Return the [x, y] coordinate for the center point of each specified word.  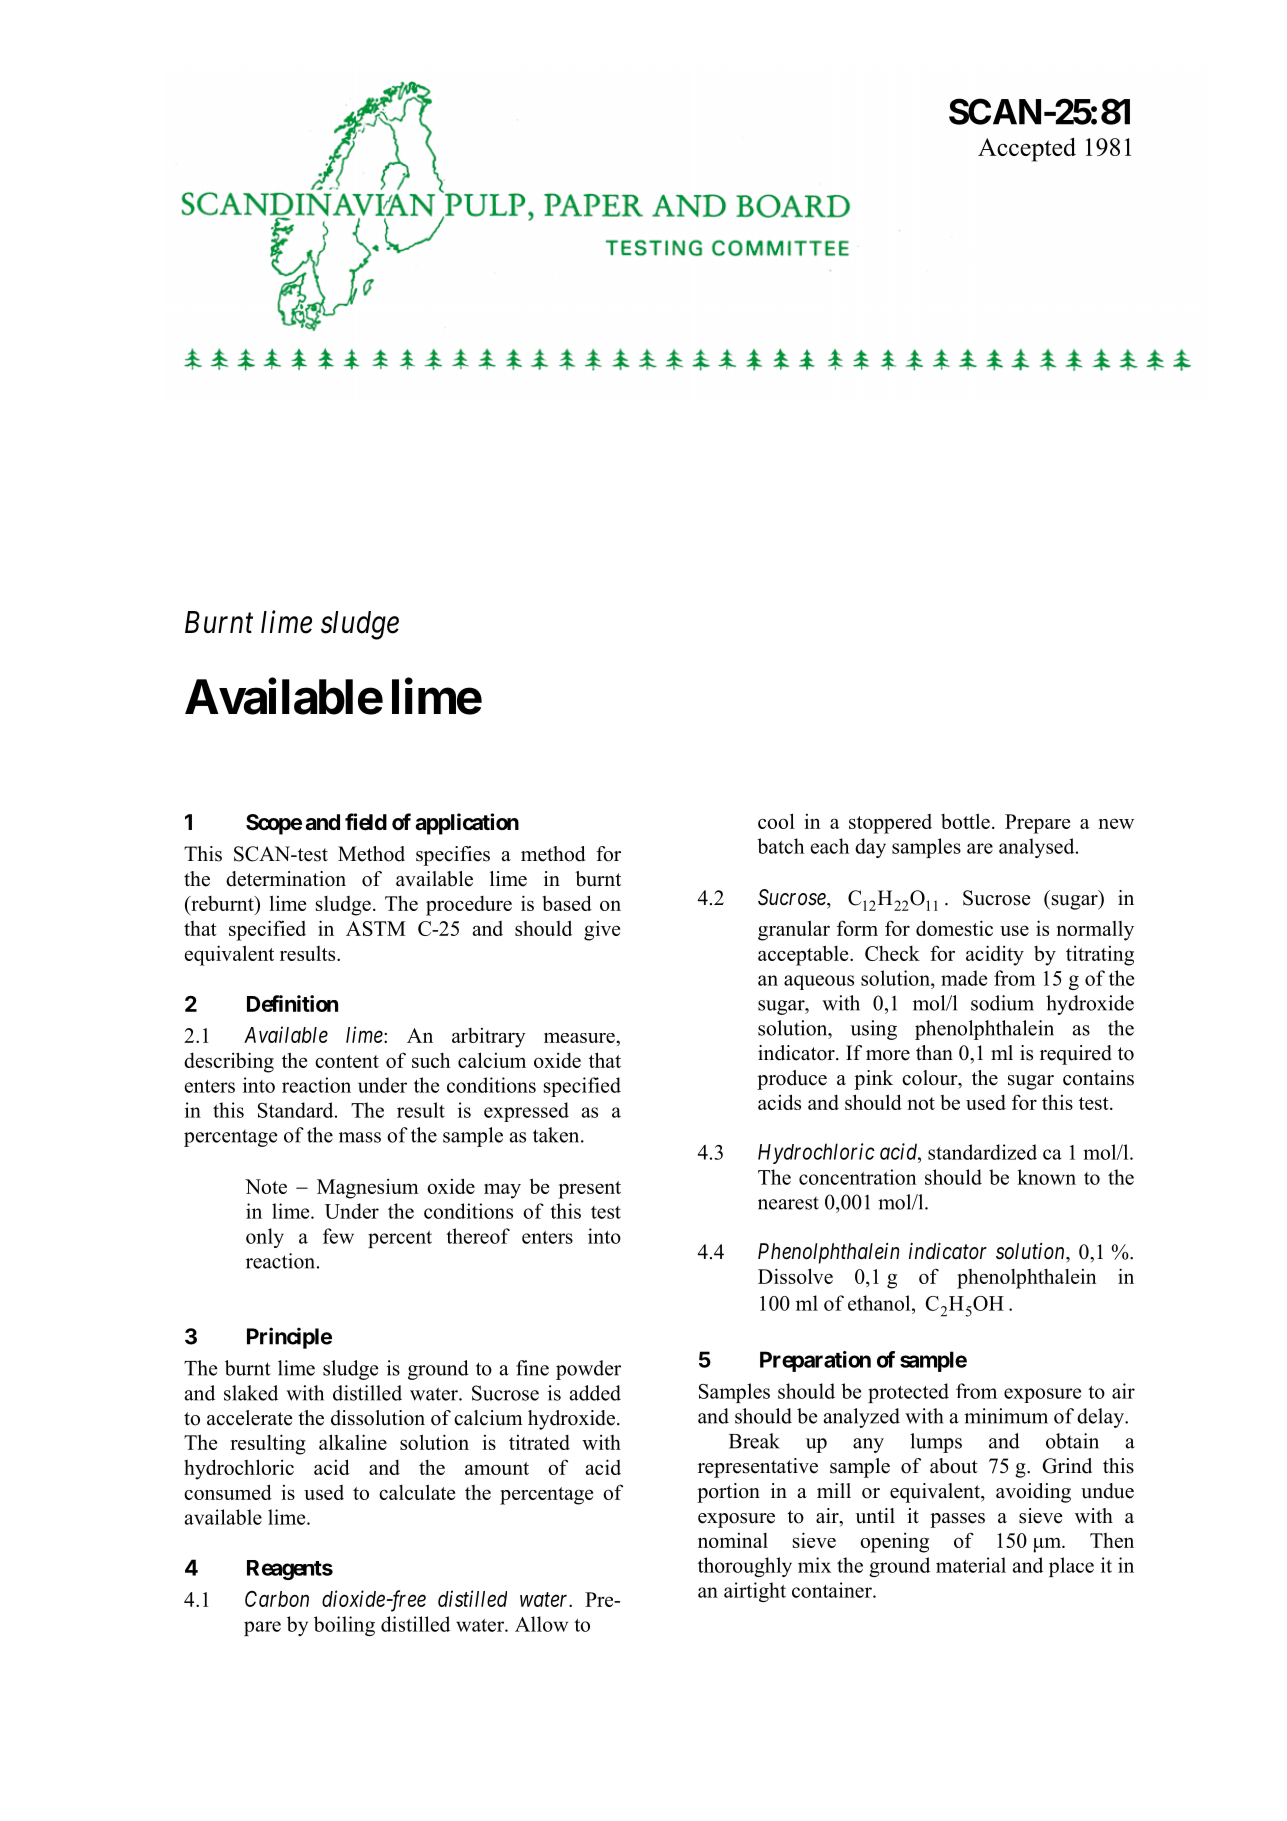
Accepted [1027, 149]
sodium [1002, 1003]
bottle [965, 821]
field [366, 822]
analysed [1038, 848]
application [467, 824]
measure [580, 1038]
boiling [344, 1626]
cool [776, 821]
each [830, 846]
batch [780, 846]
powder [588, 1370]
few [338, 1236]
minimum [1006, 1416]
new [1116, 823]
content [347, 1061]
